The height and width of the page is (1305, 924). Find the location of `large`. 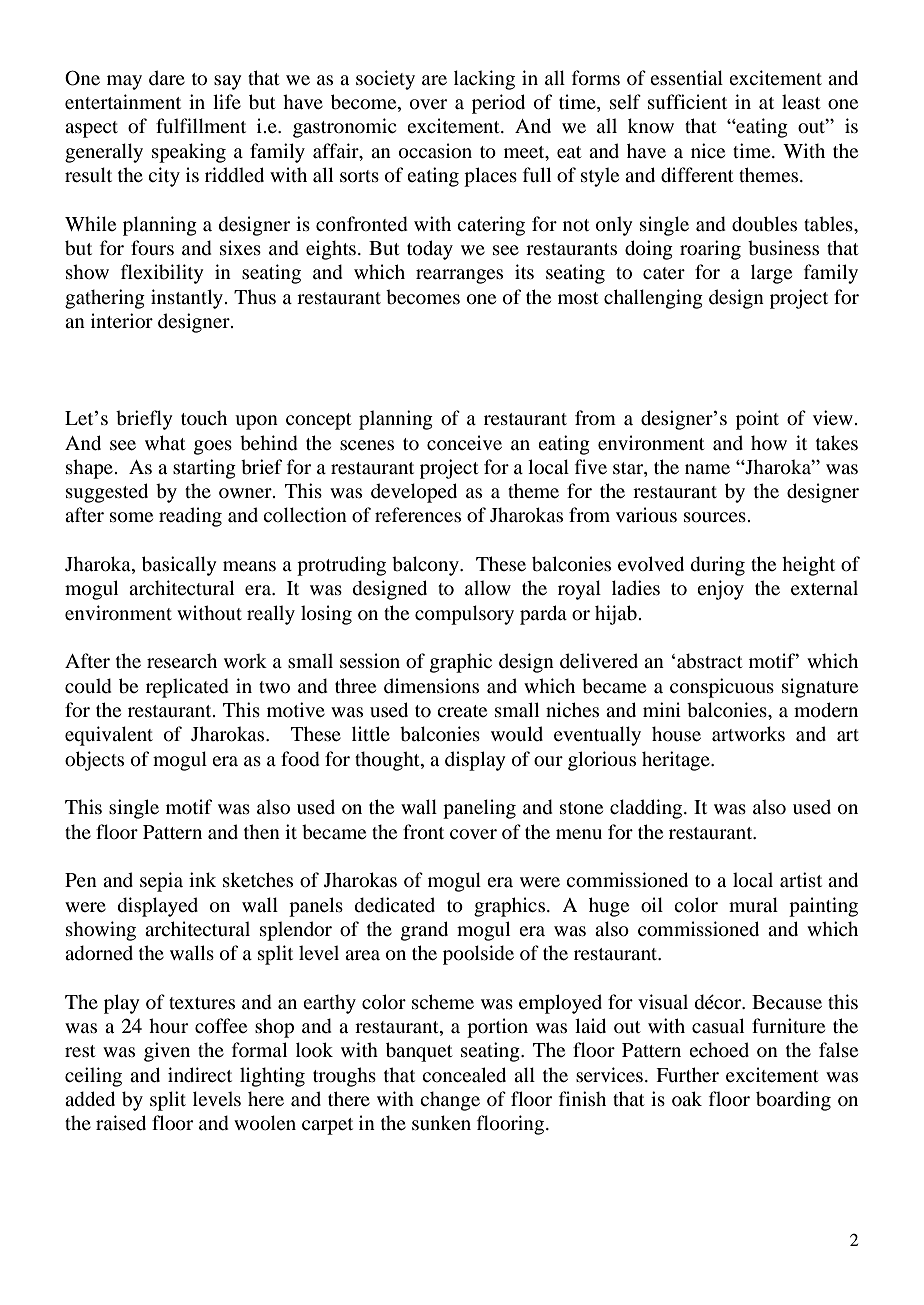

large is located at coordinates (771, 274).
